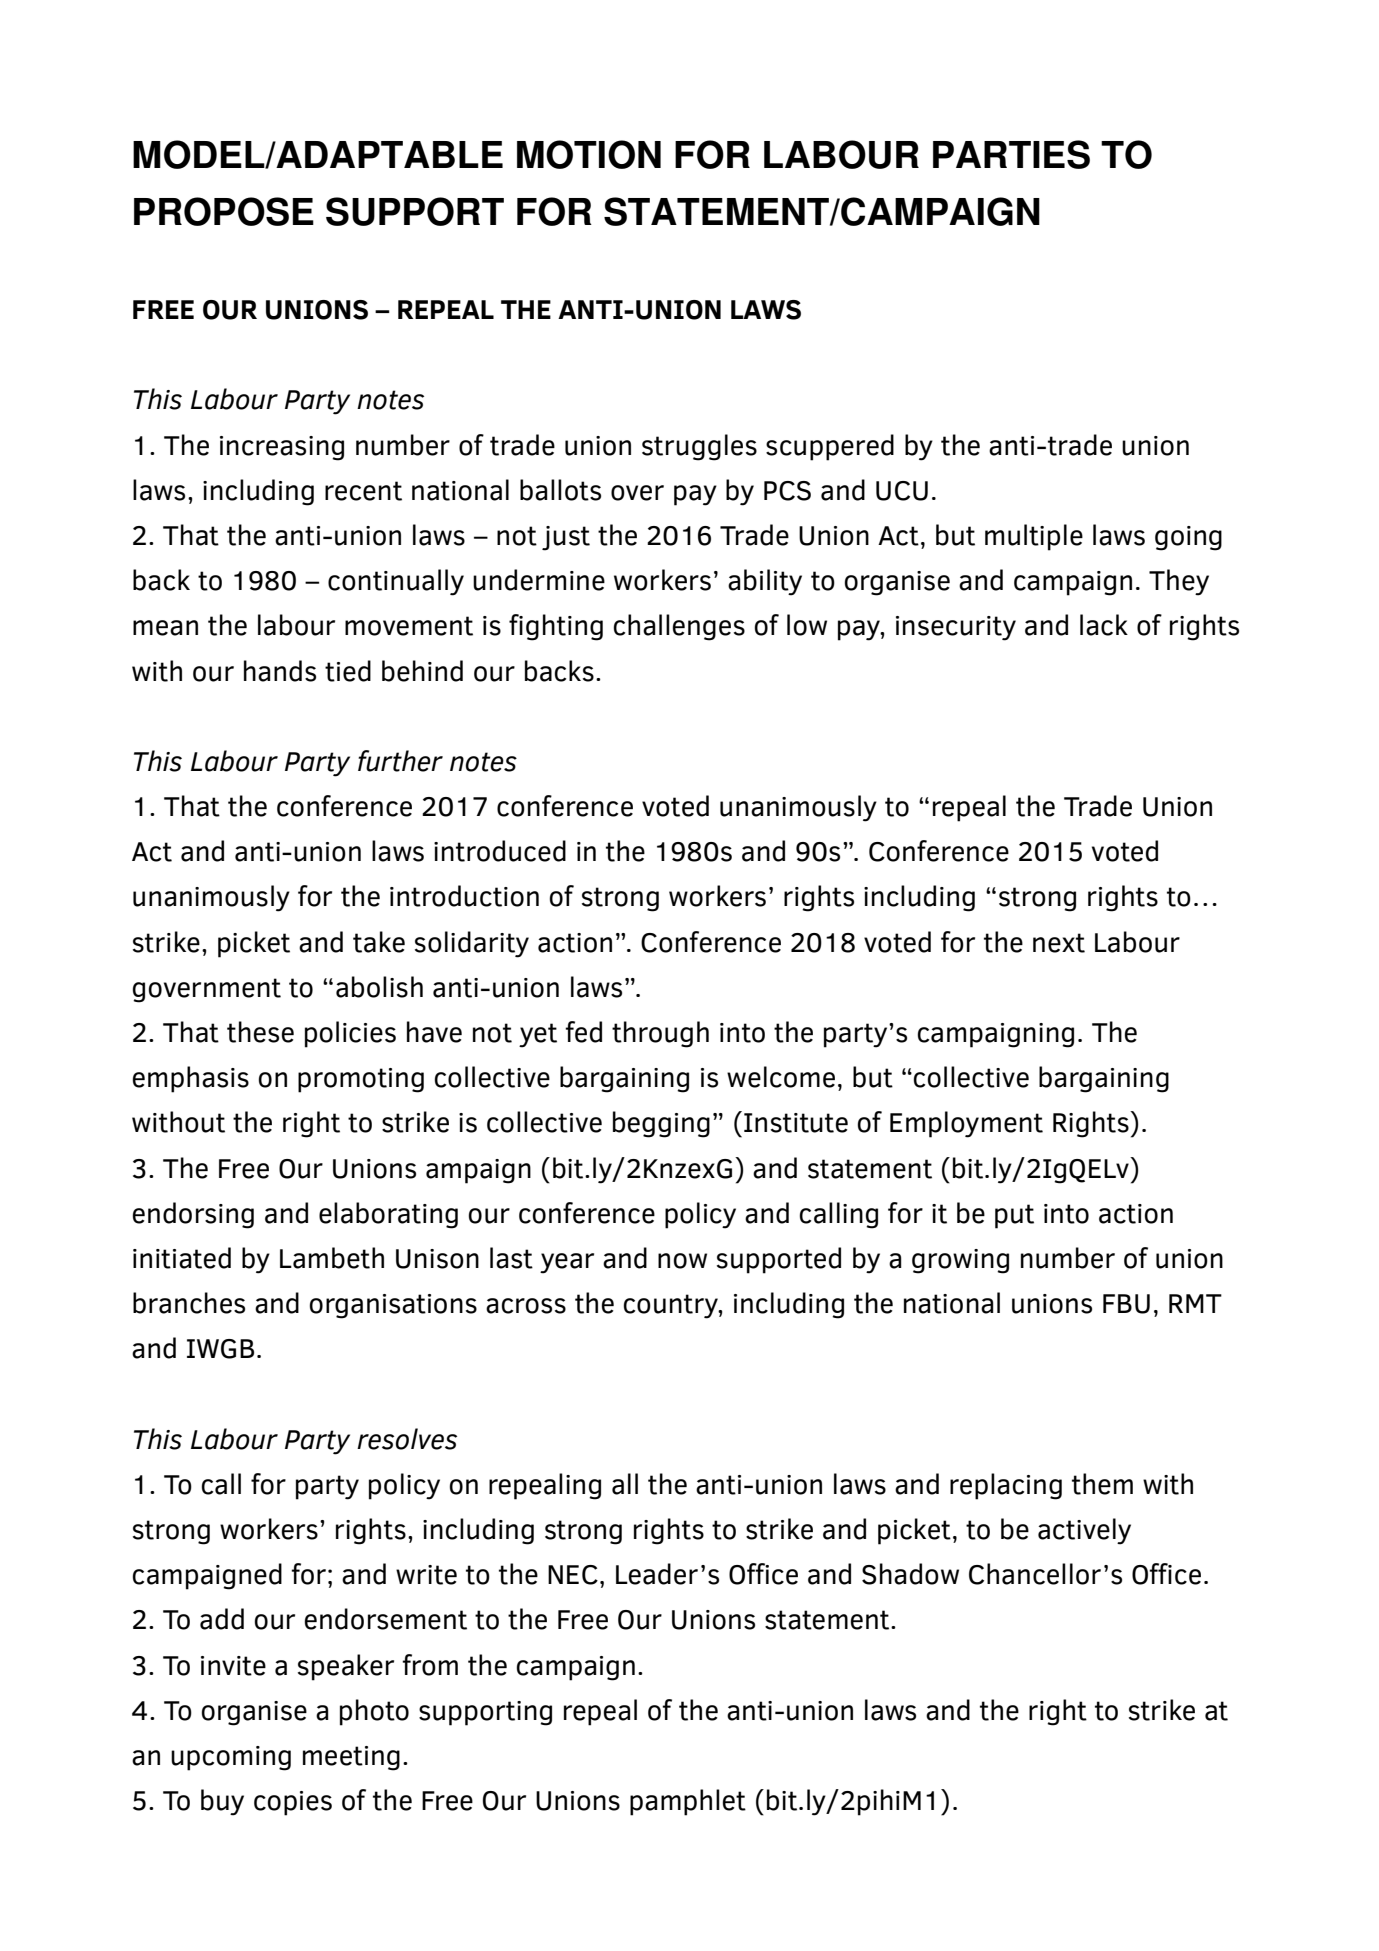 The height and width of the page is (1951, 1379). Describe the element at coordinates (688, 1802) in the page. I see `pamphlet` at that location.
